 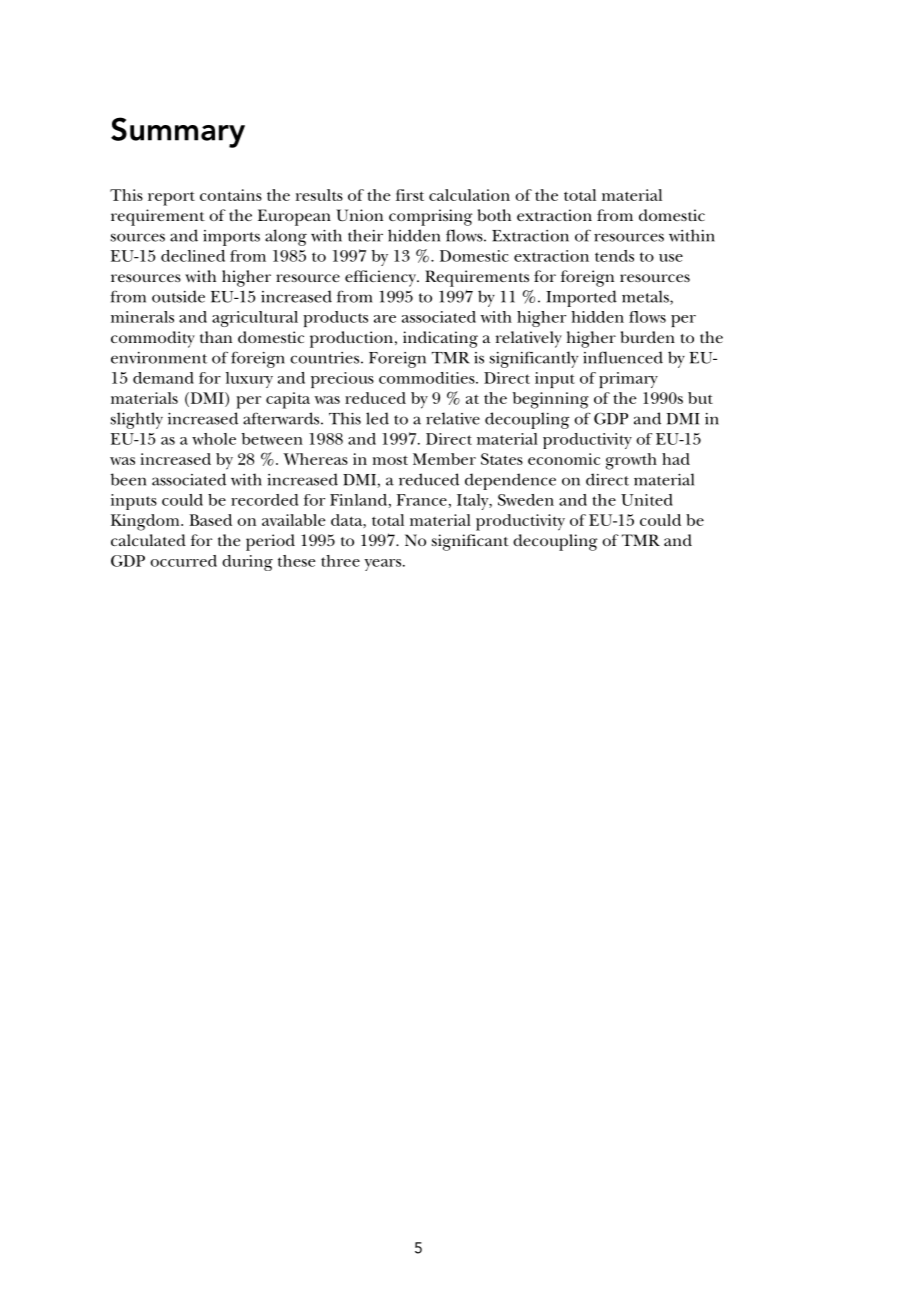 I want to click on first, so click(x=410, y=195).
